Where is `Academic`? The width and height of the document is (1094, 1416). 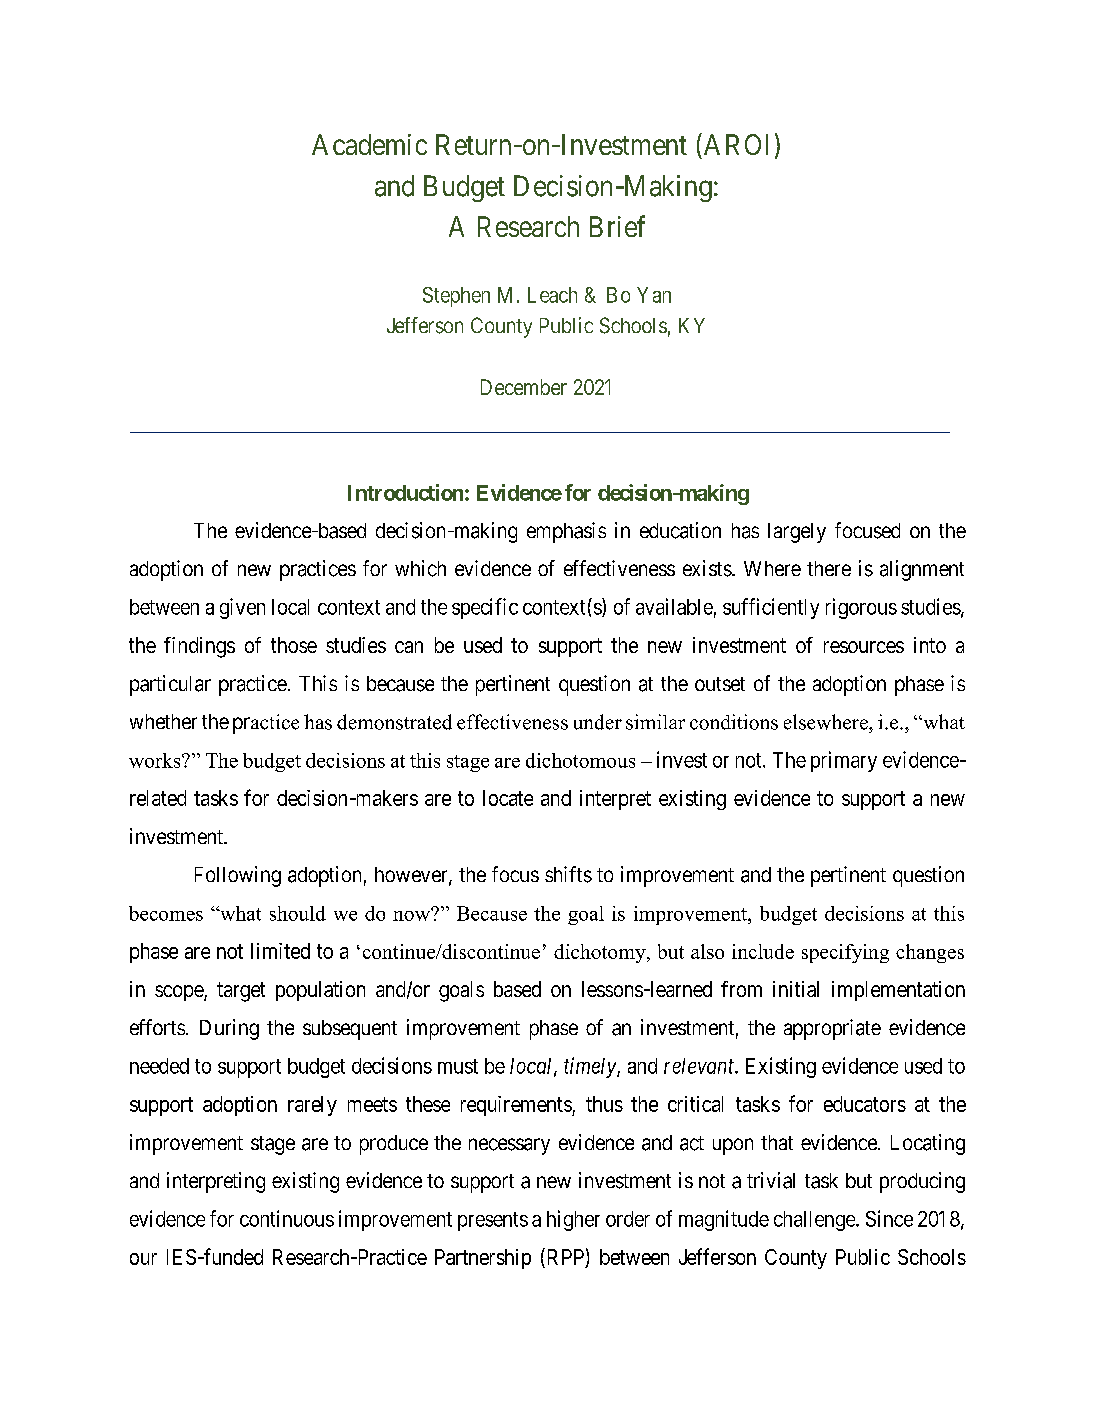
Academic is located at coordinates (369, 144).
